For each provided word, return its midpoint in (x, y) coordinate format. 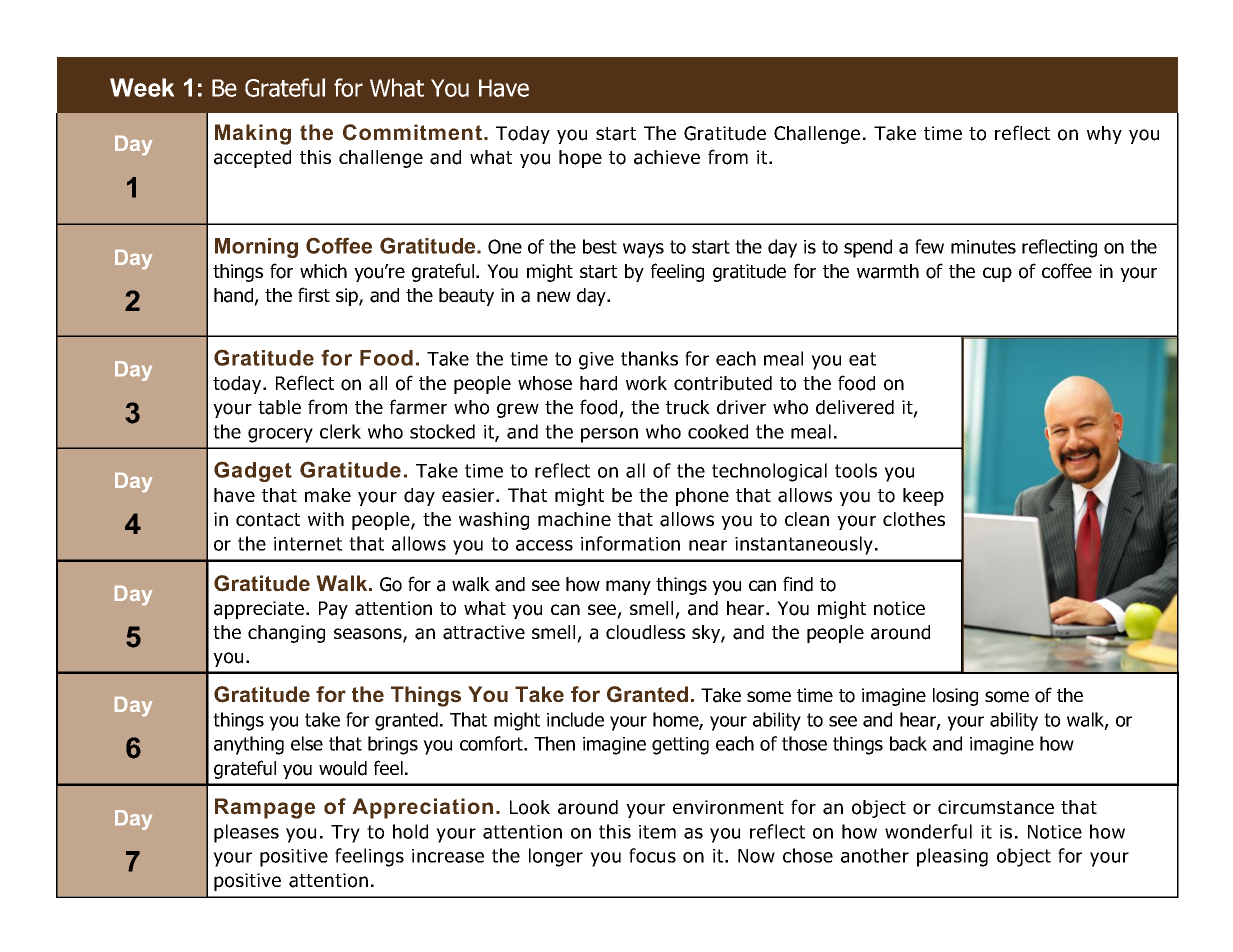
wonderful (928, 831)
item (657, 832)
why (1104, 135)
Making (253, 134)
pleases (246, 833)
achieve (667, 157)
